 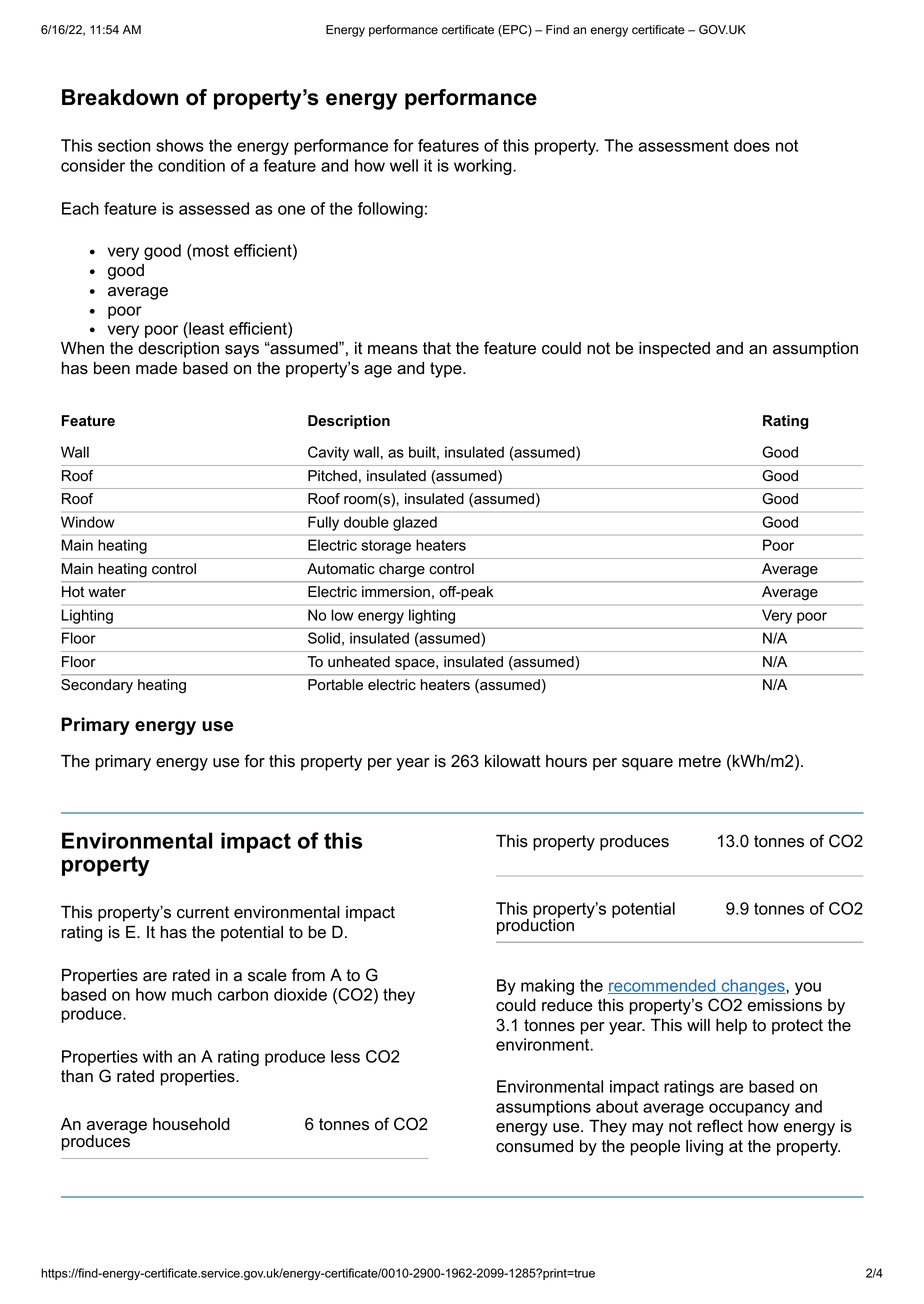 What do you see at coordinates (191, 1124) in the image?
I see `household` at bounding box center [191, 1124].
